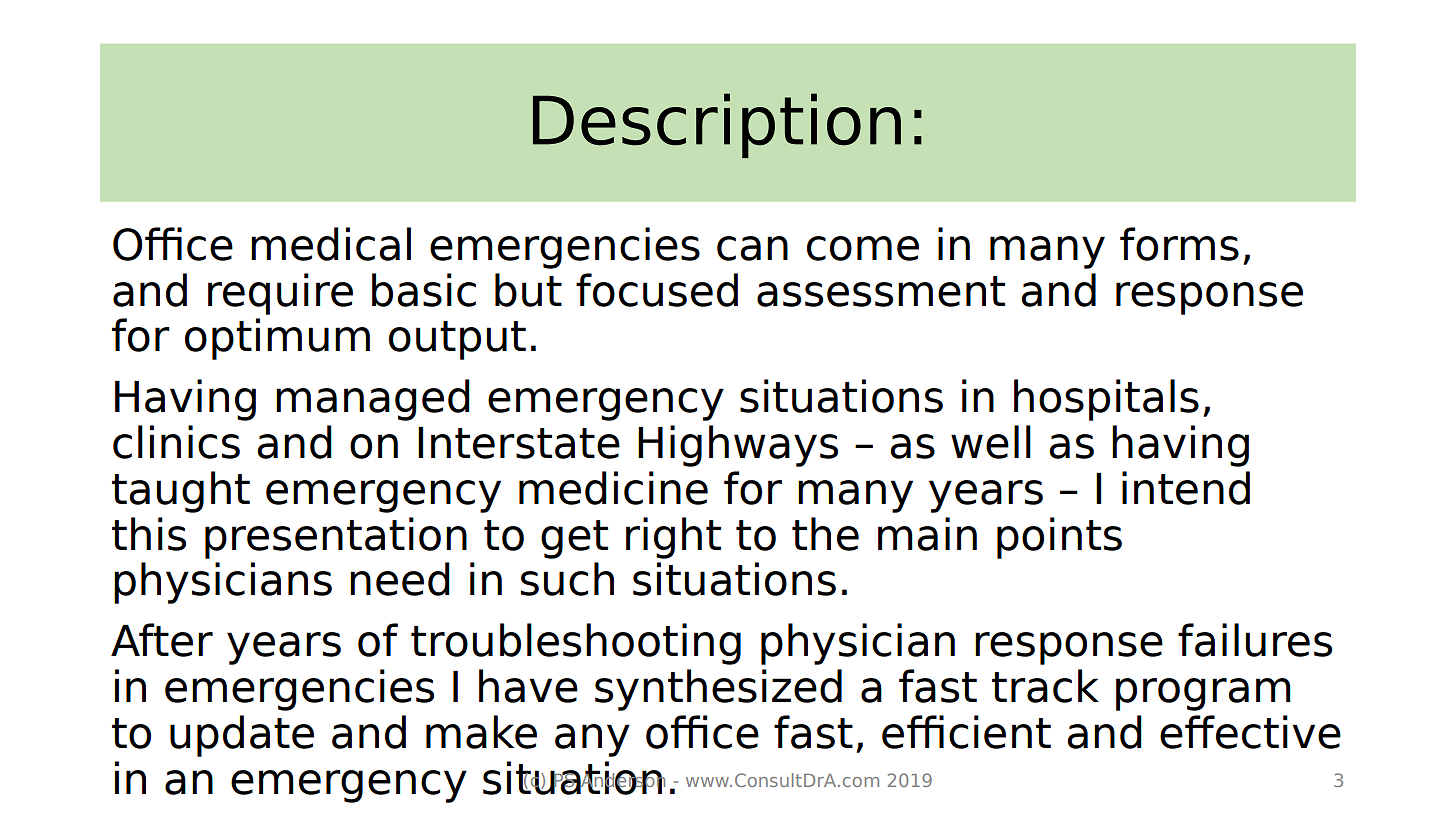 This screenshot has height=818, width=1456. What do you see at coordinates (1179, 244) in the screenshot?
I see `forms` at bounding box center [1179, 244].
